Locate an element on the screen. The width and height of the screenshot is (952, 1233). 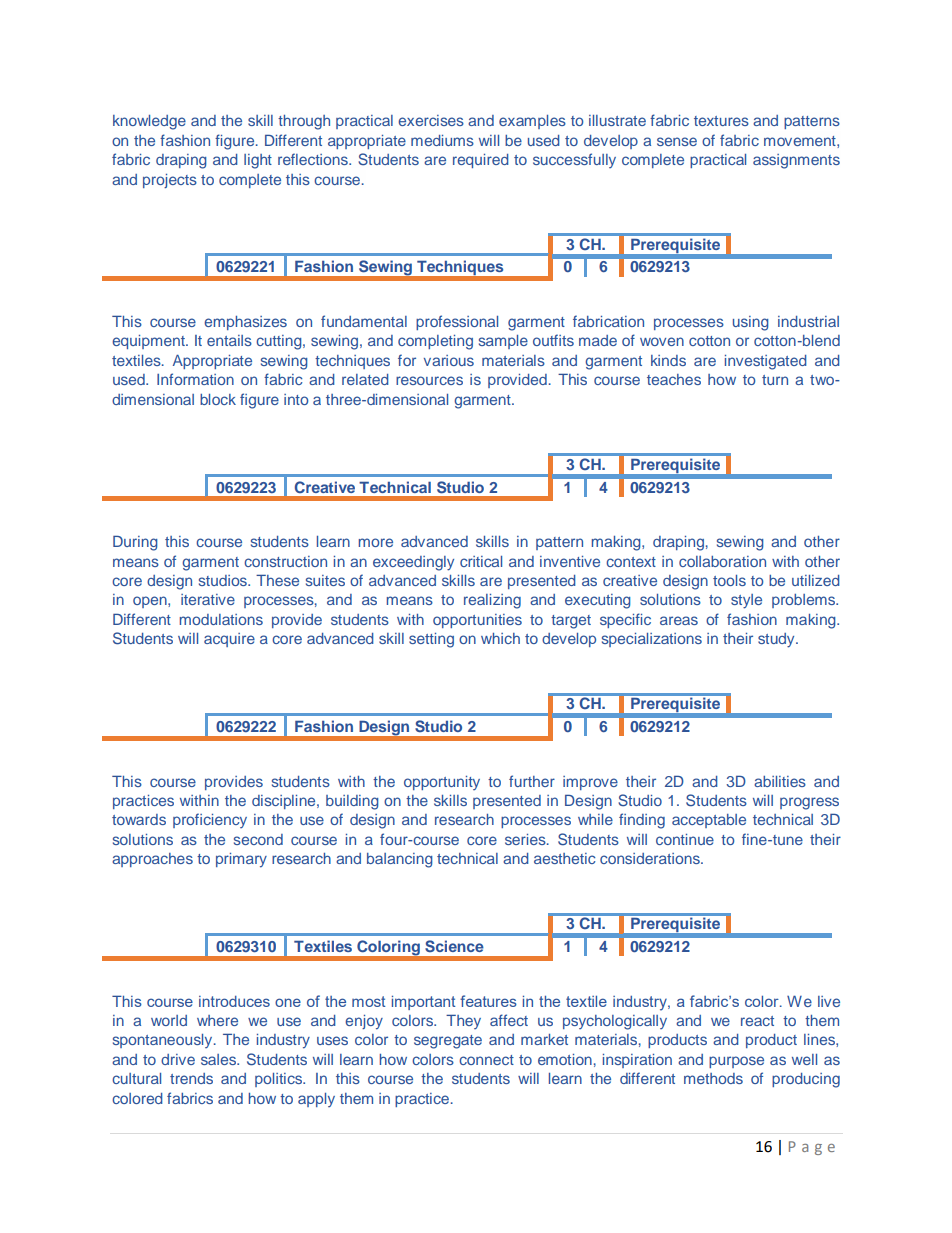
modulations is located at coordinates (221, 619).
